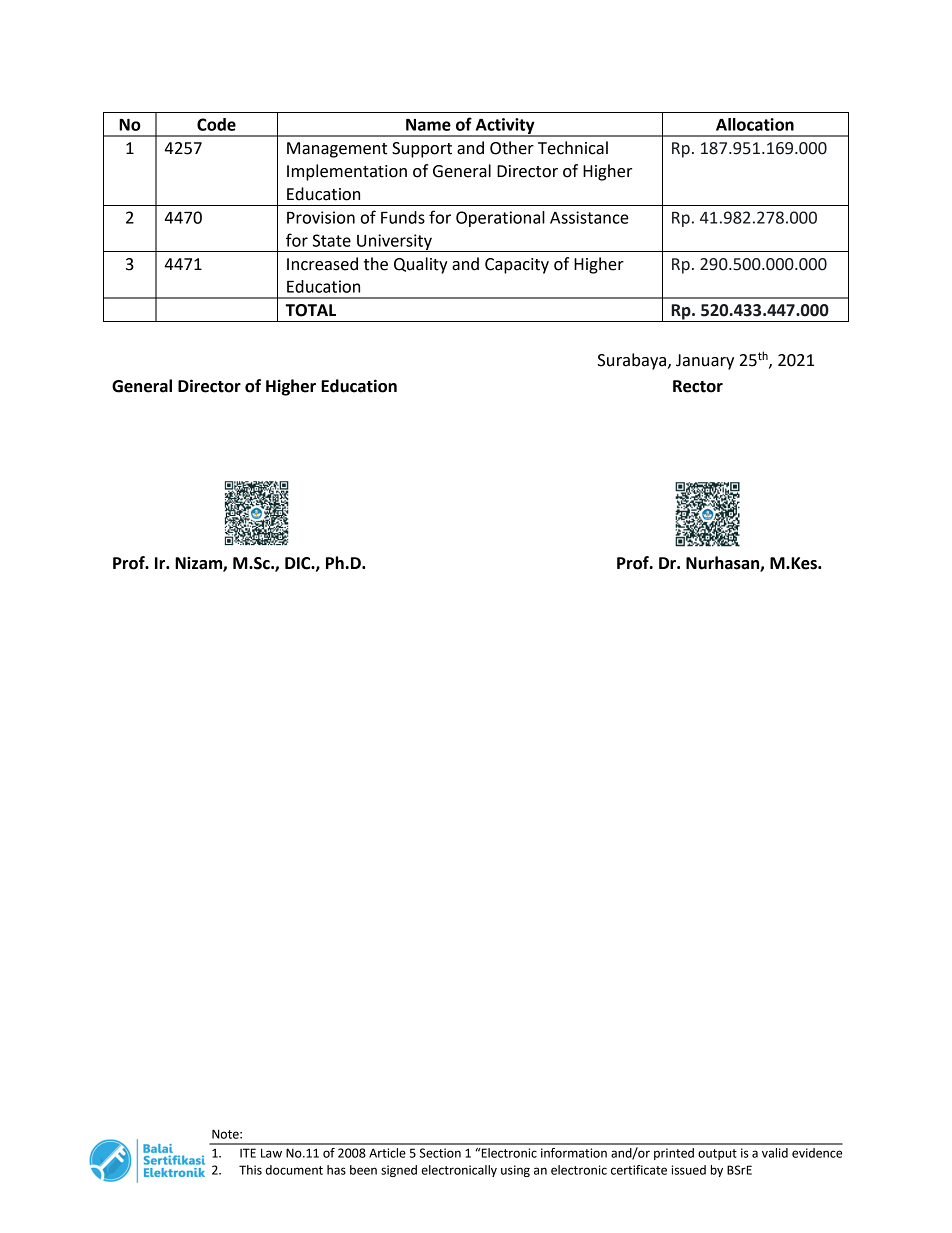 The width and height of the screenshot is (952, 1233). What do you see at coordinates (515, 1171) in the screenshot?
I see `using` at bounding box center [515, 1171].
